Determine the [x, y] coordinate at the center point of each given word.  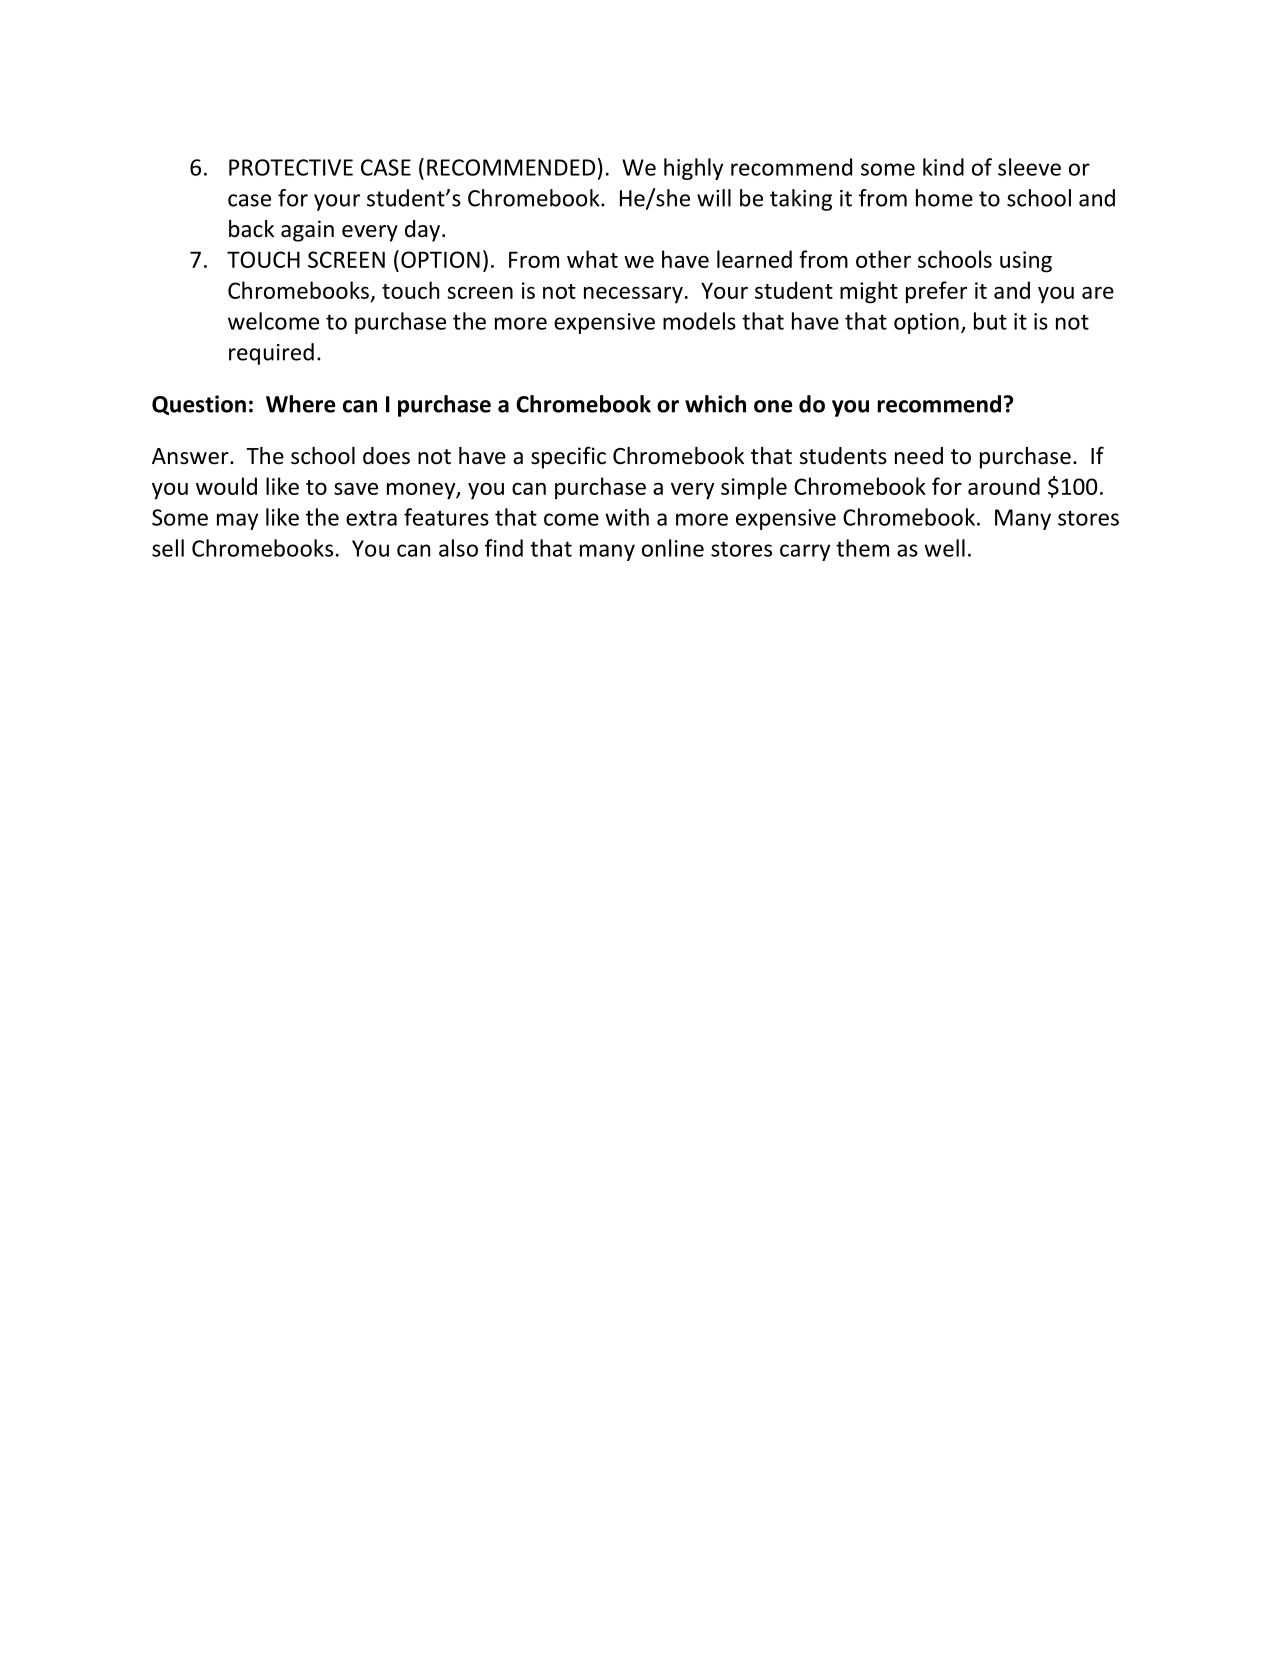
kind [943, 167]
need [919, 456]
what [592, 259]
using [1026, 262]
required [271, 354]
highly [693, 169]
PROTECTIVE [291, 167]
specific [568, 457]
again [307, 231]
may [237, 521]
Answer [191, 456]
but [990, 321]
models [699, 321]
